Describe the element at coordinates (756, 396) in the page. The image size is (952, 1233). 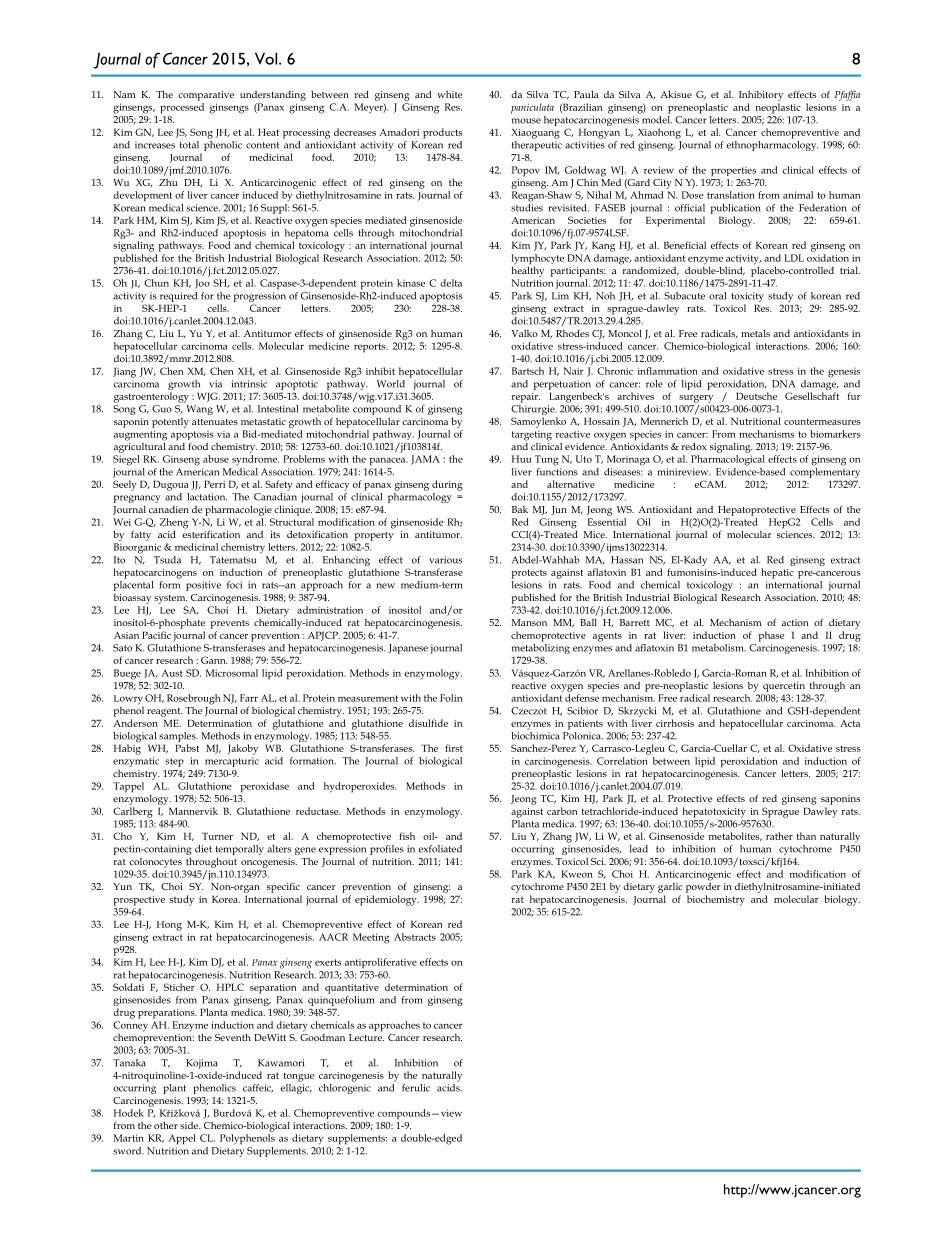
I see `Deutsche` at that location.
